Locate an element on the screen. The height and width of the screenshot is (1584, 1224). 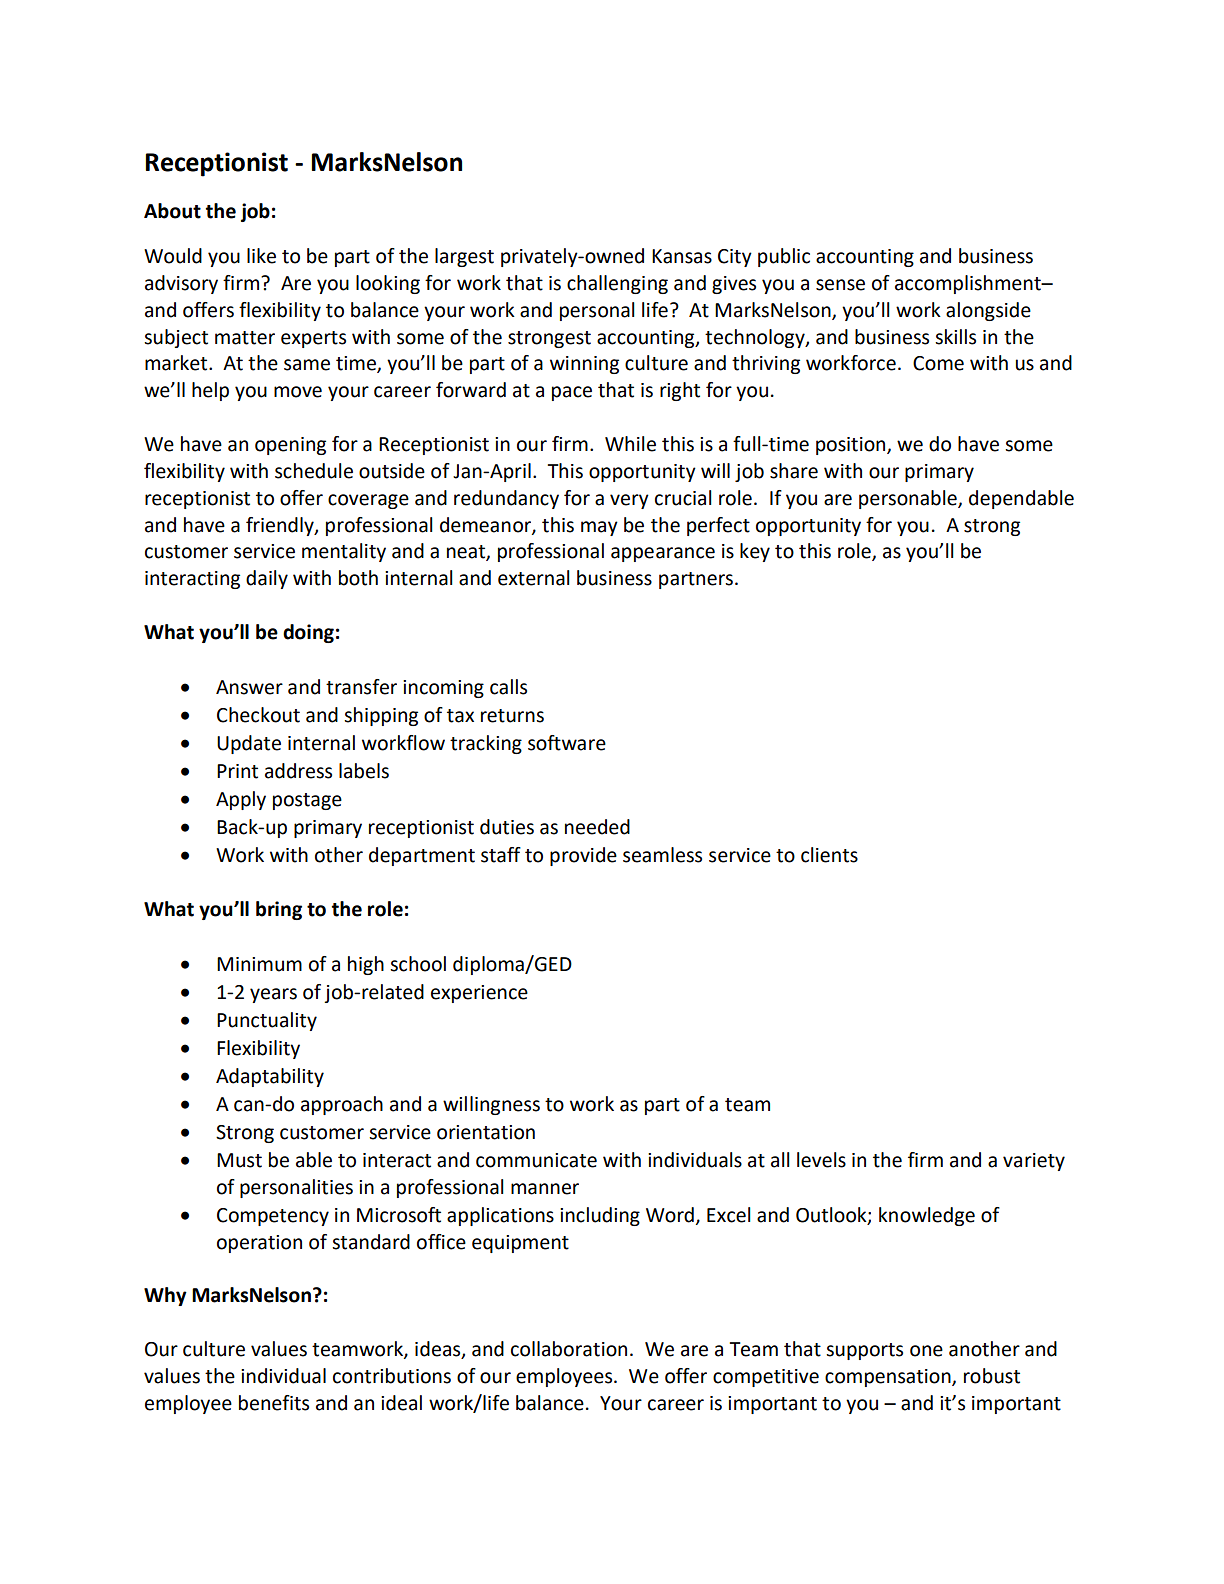
benefits is located at coordinates (274, 1403).
